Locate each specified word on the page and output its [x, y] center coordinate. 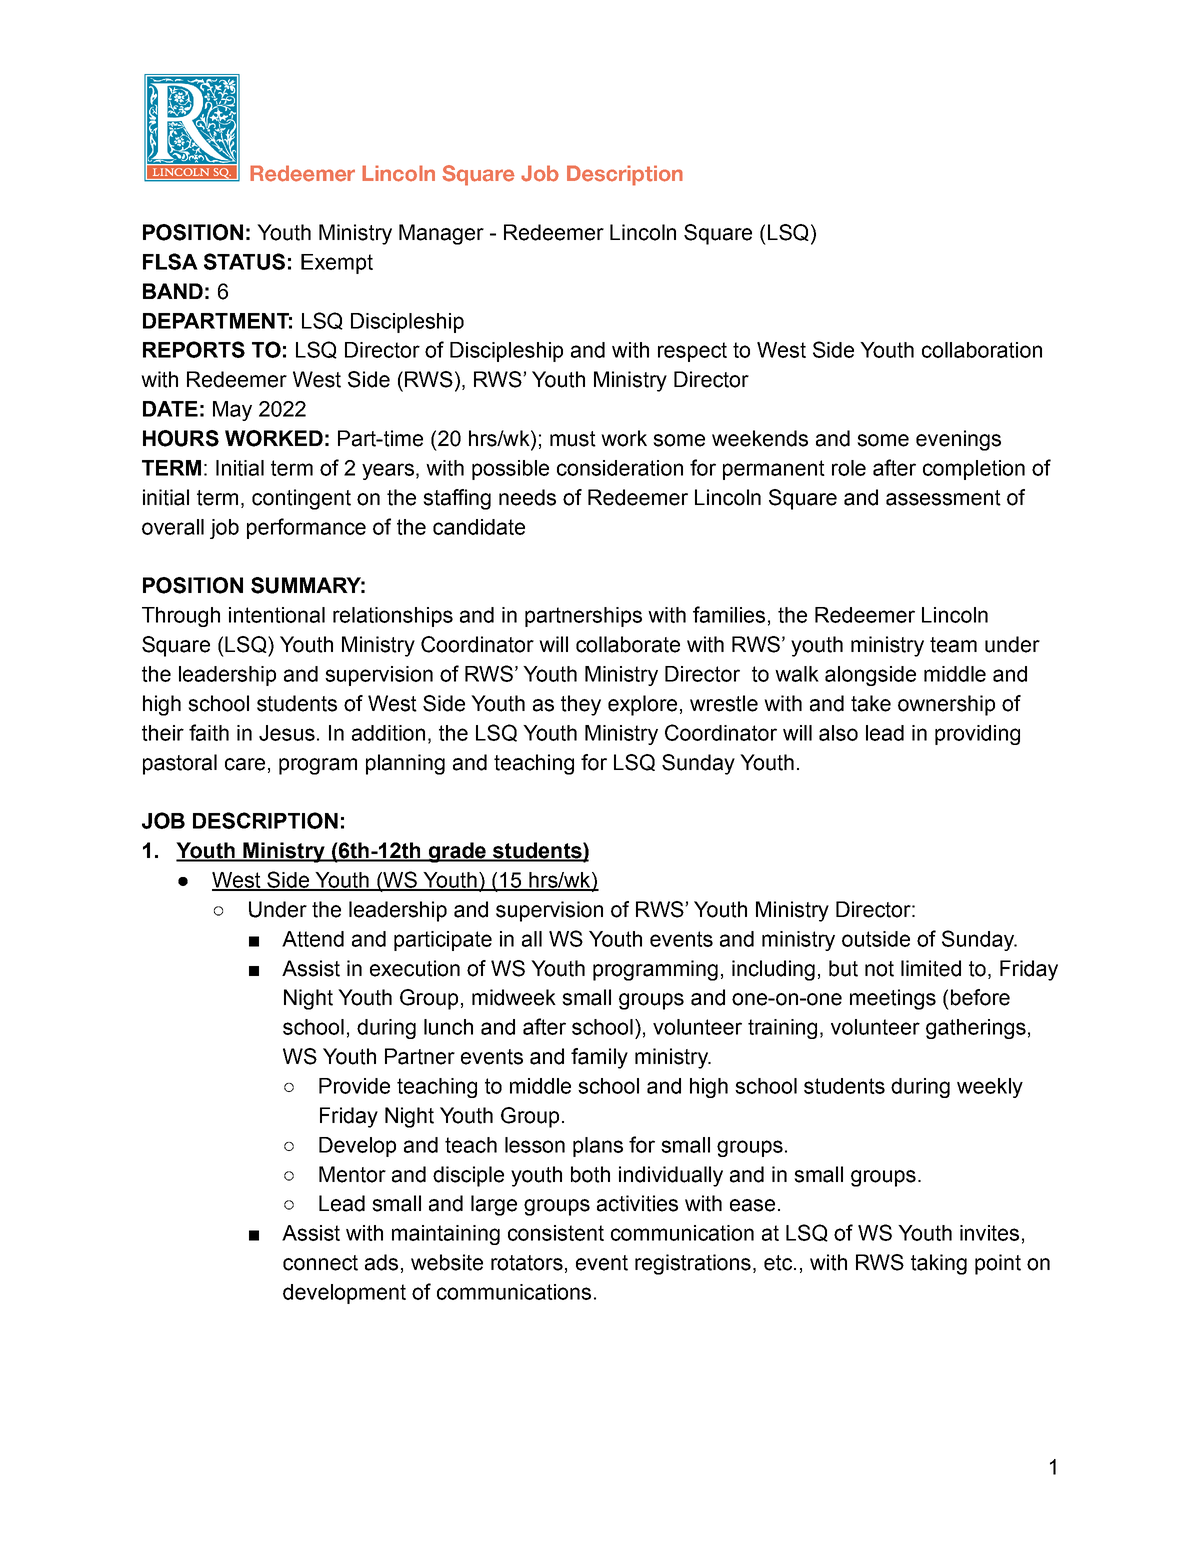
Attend [313, 939]
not [879, 969]
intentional [277, 615]
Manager [441, 234]
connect [320, 1263]
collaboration [982, 350]
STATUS [244, 261]
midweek [514, 997]
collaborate [628, 644]
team [953, 645]
